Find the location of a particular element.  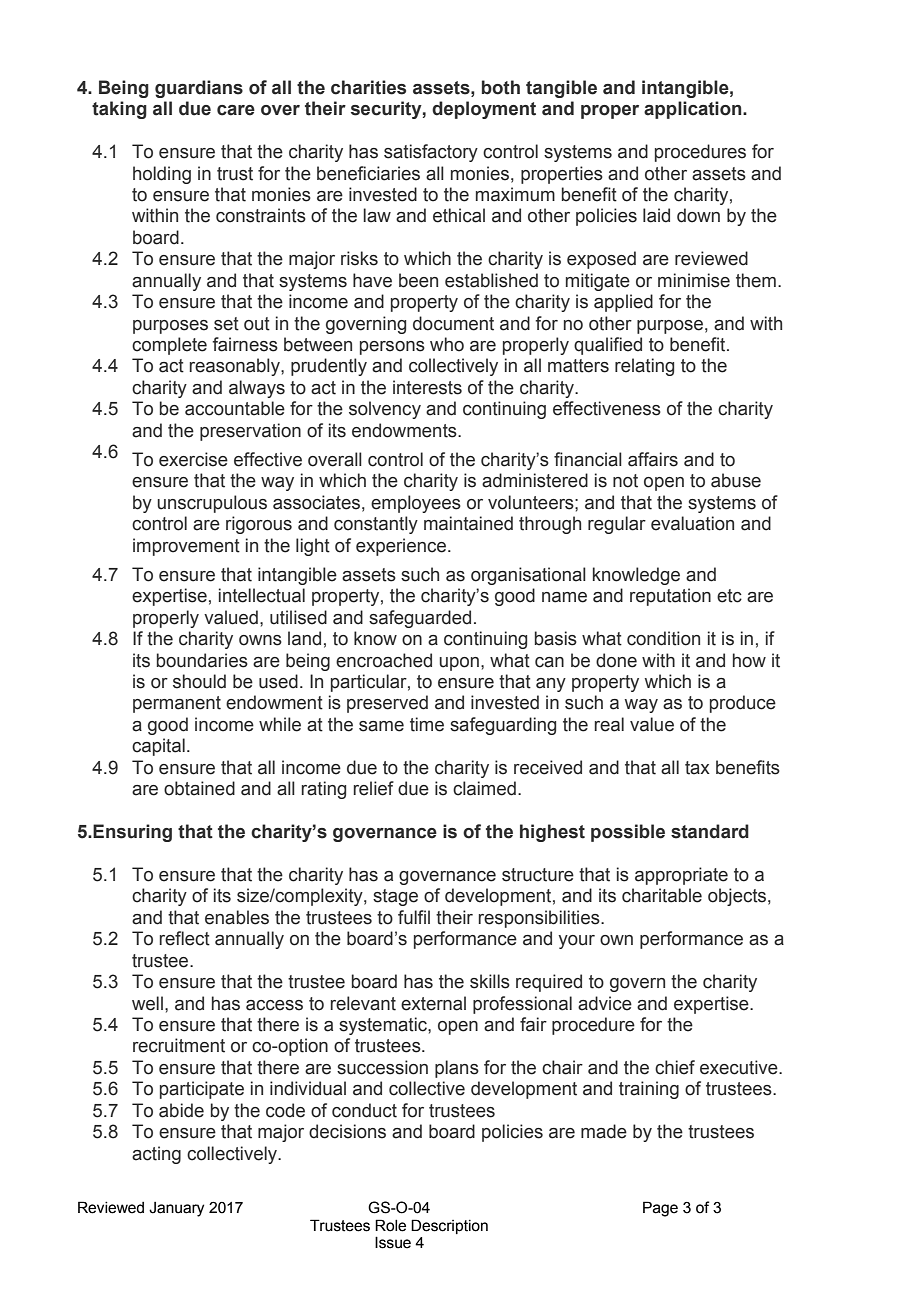

satisfactory is located at coordinates (431, 153).
